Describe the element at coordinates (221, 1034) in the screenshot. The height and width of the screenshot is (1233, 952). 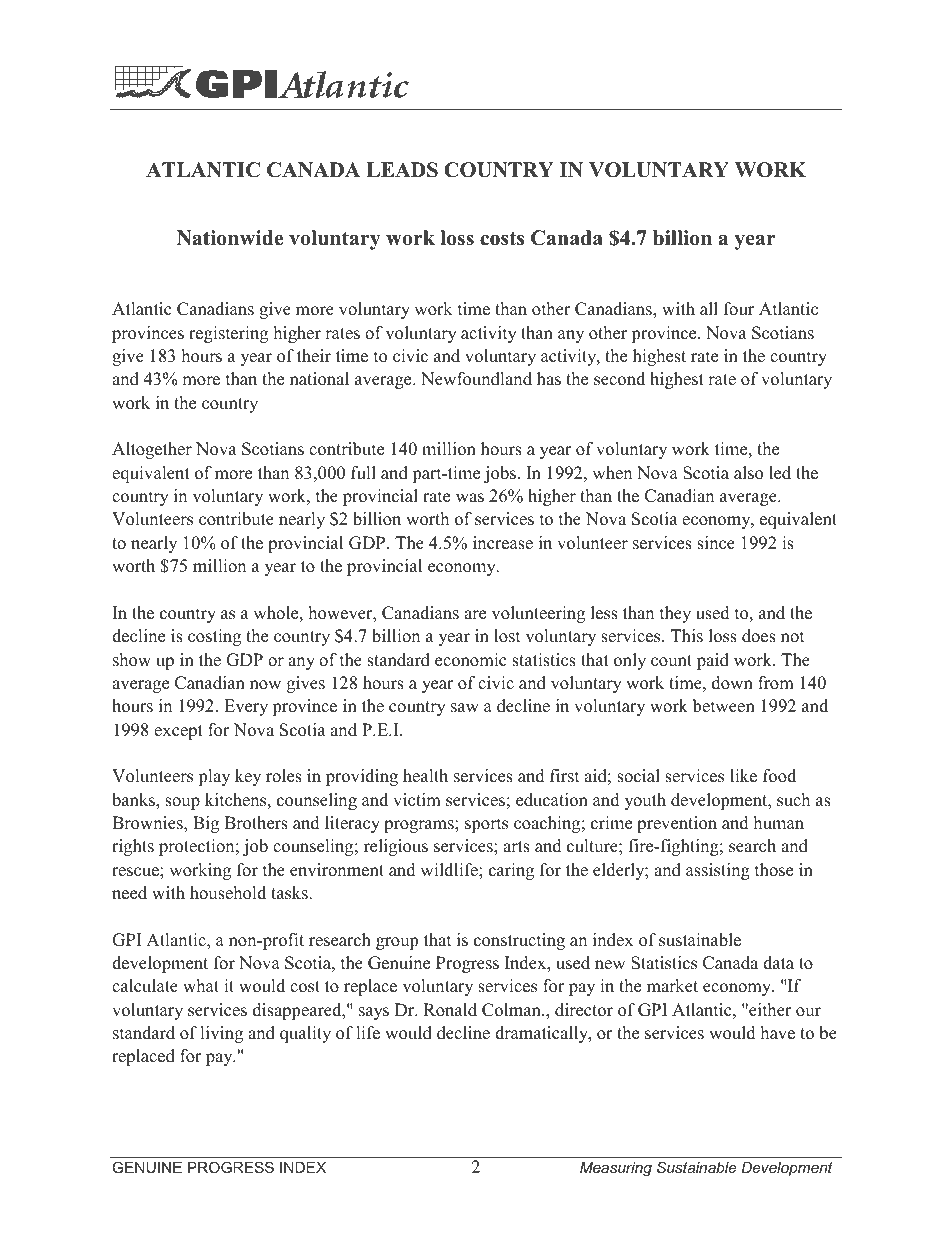
I see `living` at that location.
